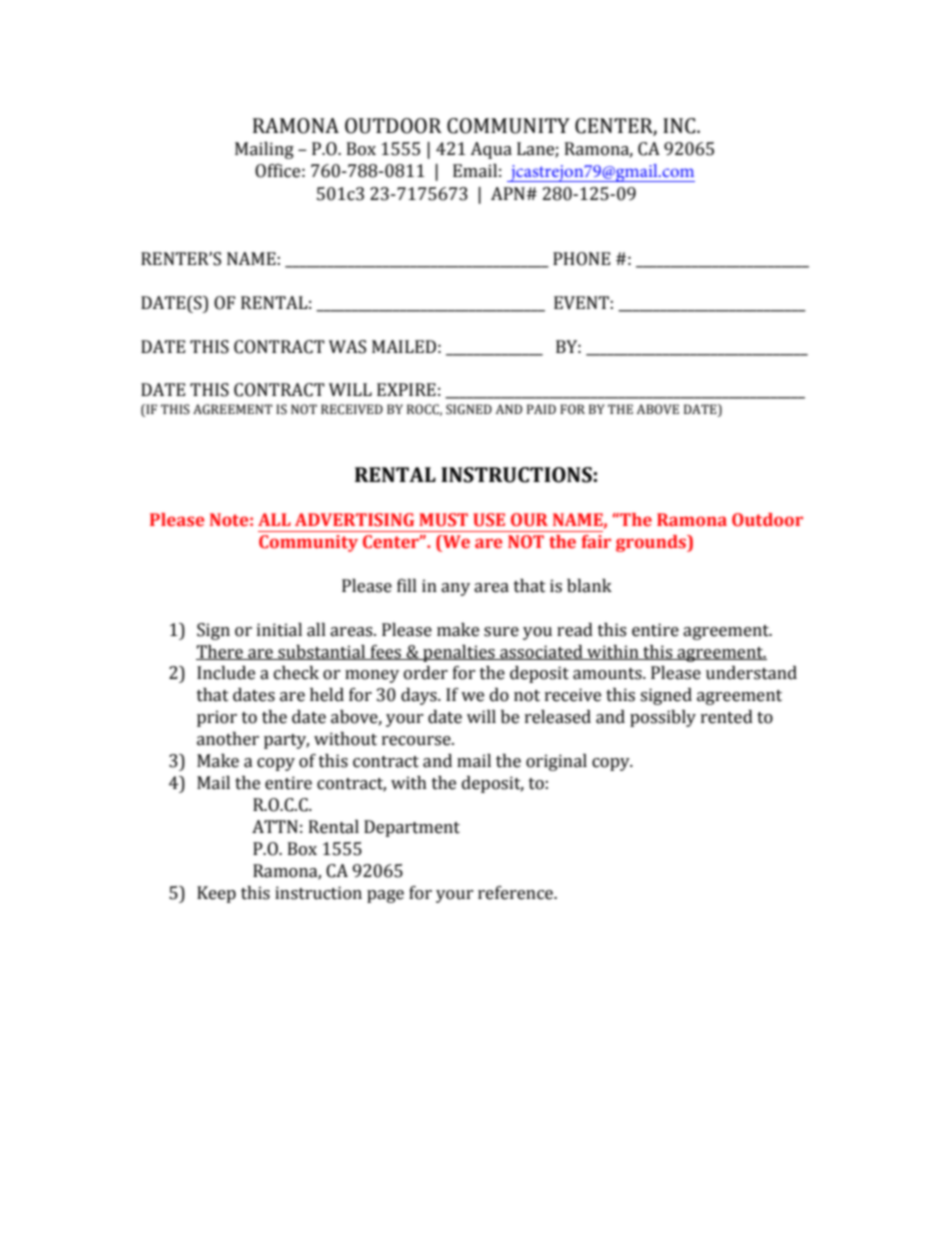 This document has height=1233, width=952. I want to click on APN, so click(508, 193).
